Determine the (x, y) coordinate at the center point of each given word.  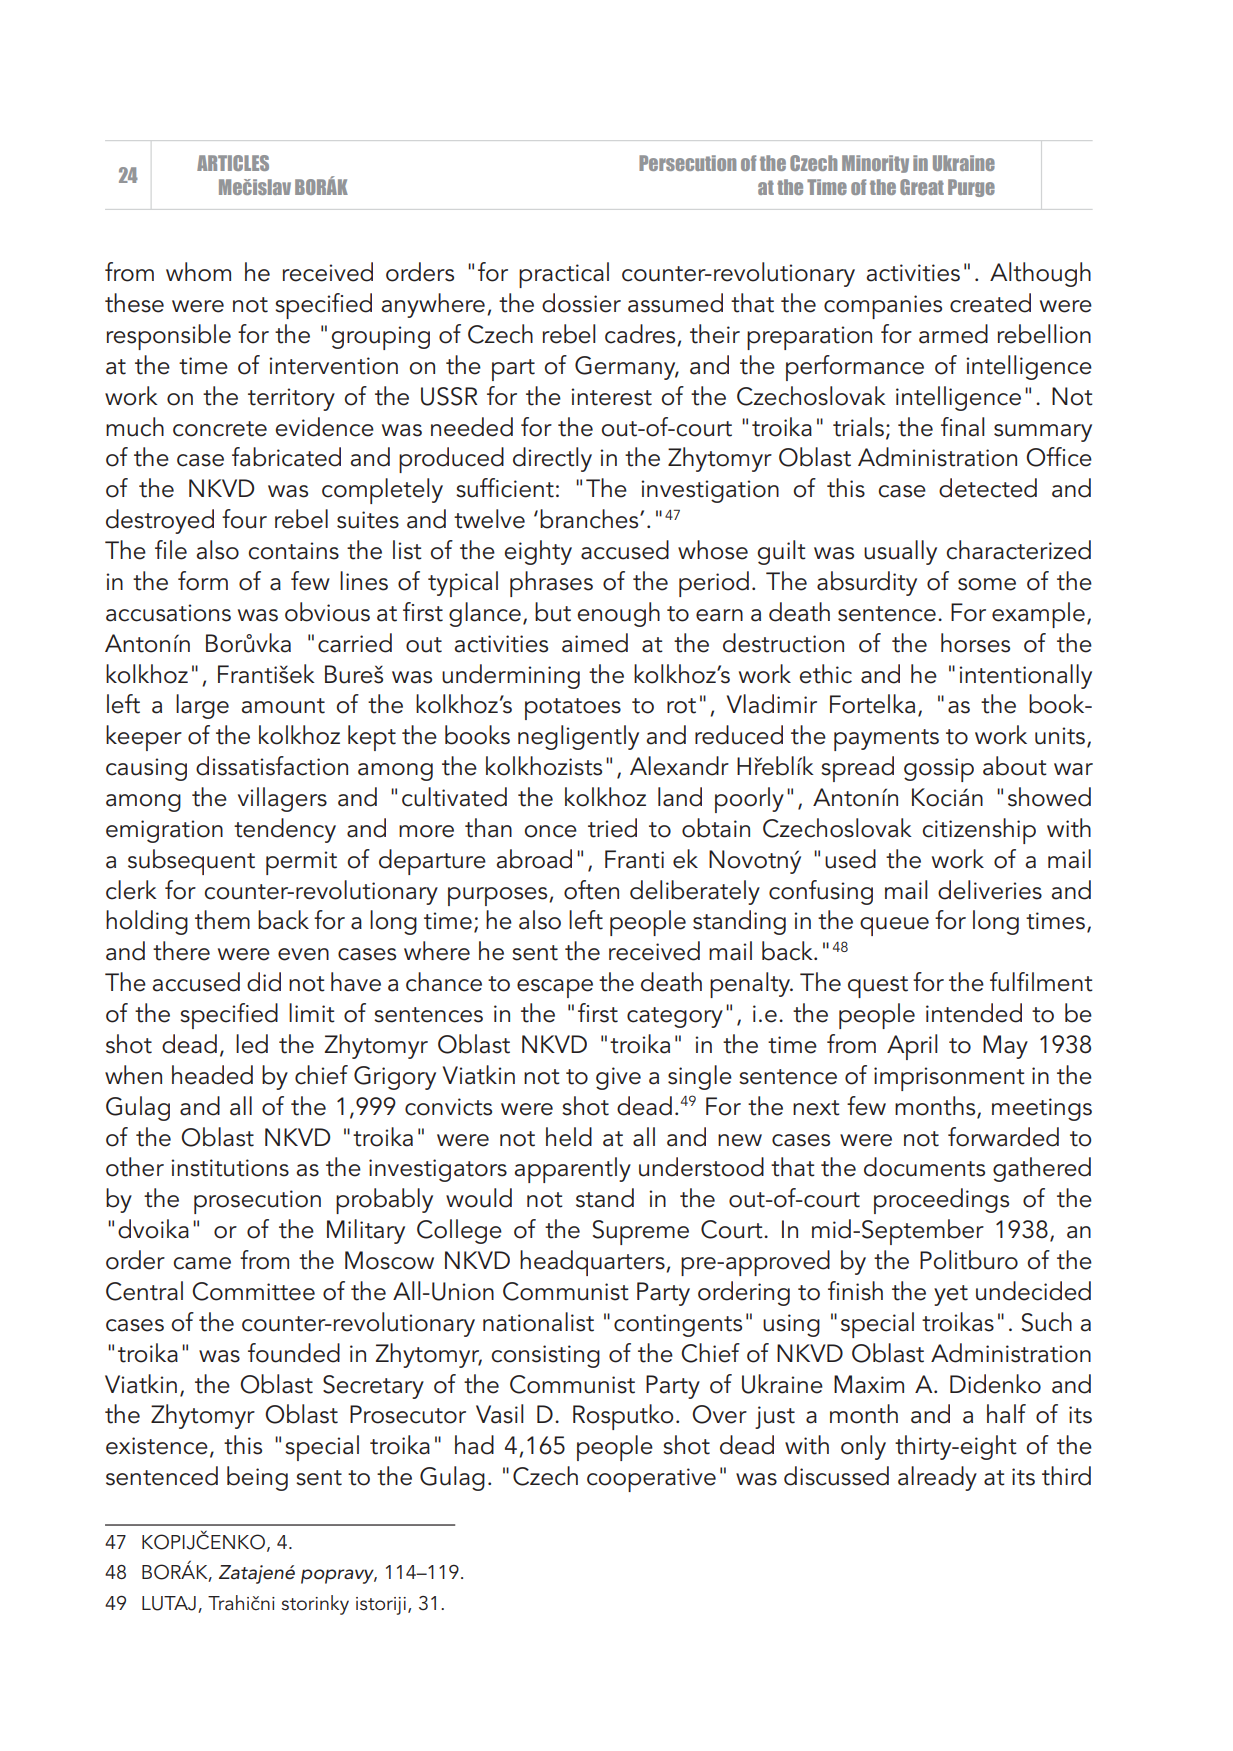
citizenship (979, 831)
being (257, 1478)
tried (612, 828)
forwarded (1003, 1137)
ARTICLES (233, 163)
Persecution (687, 163)
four (244, 519)
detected (988, 488)
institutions (230, 1168)
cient (527, 489)
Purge (971, 188)
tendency (285, 830)
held (569, 1137)
